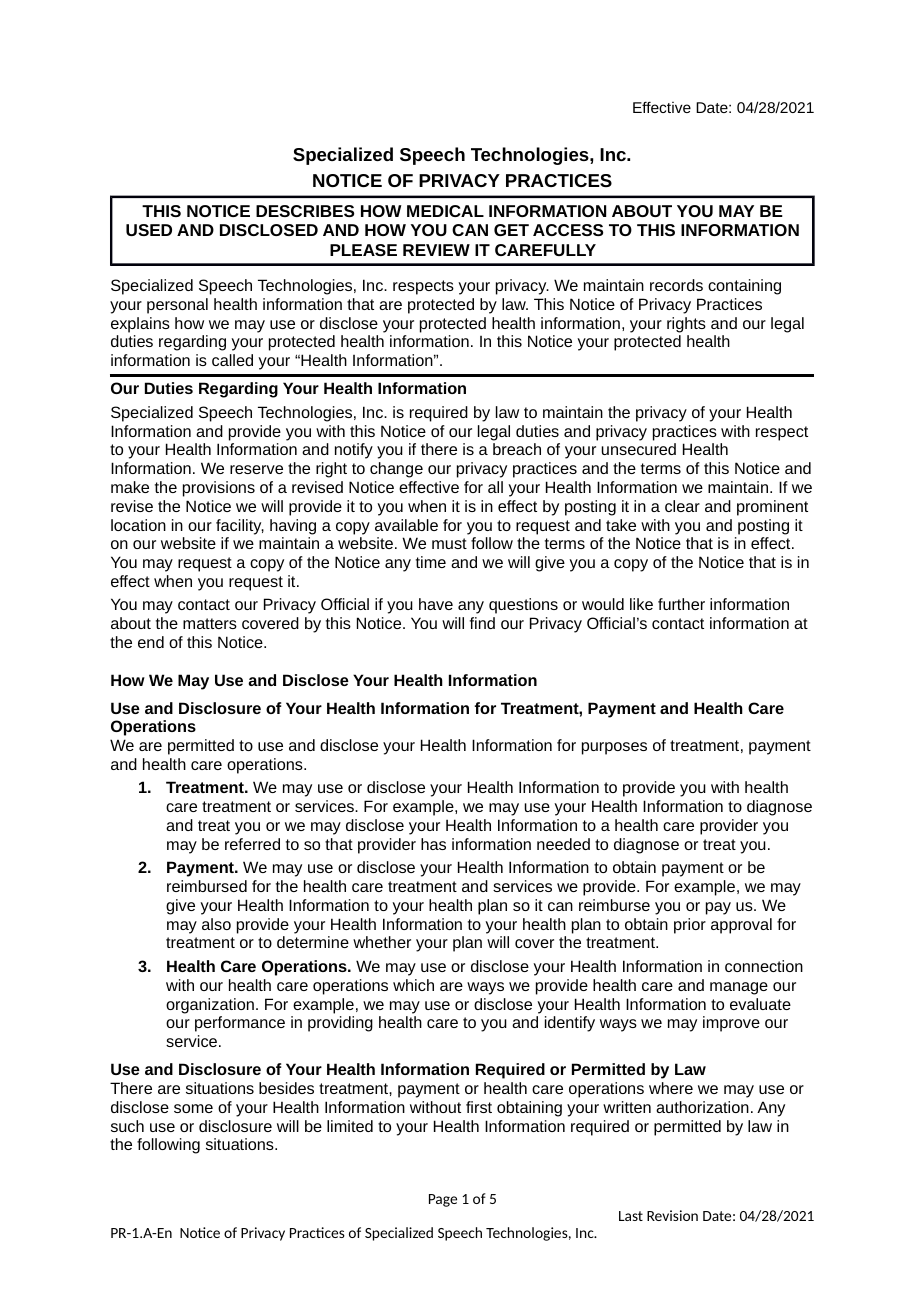 The image size is (924, 1308). I want to click on referred, so click(252, 844).
